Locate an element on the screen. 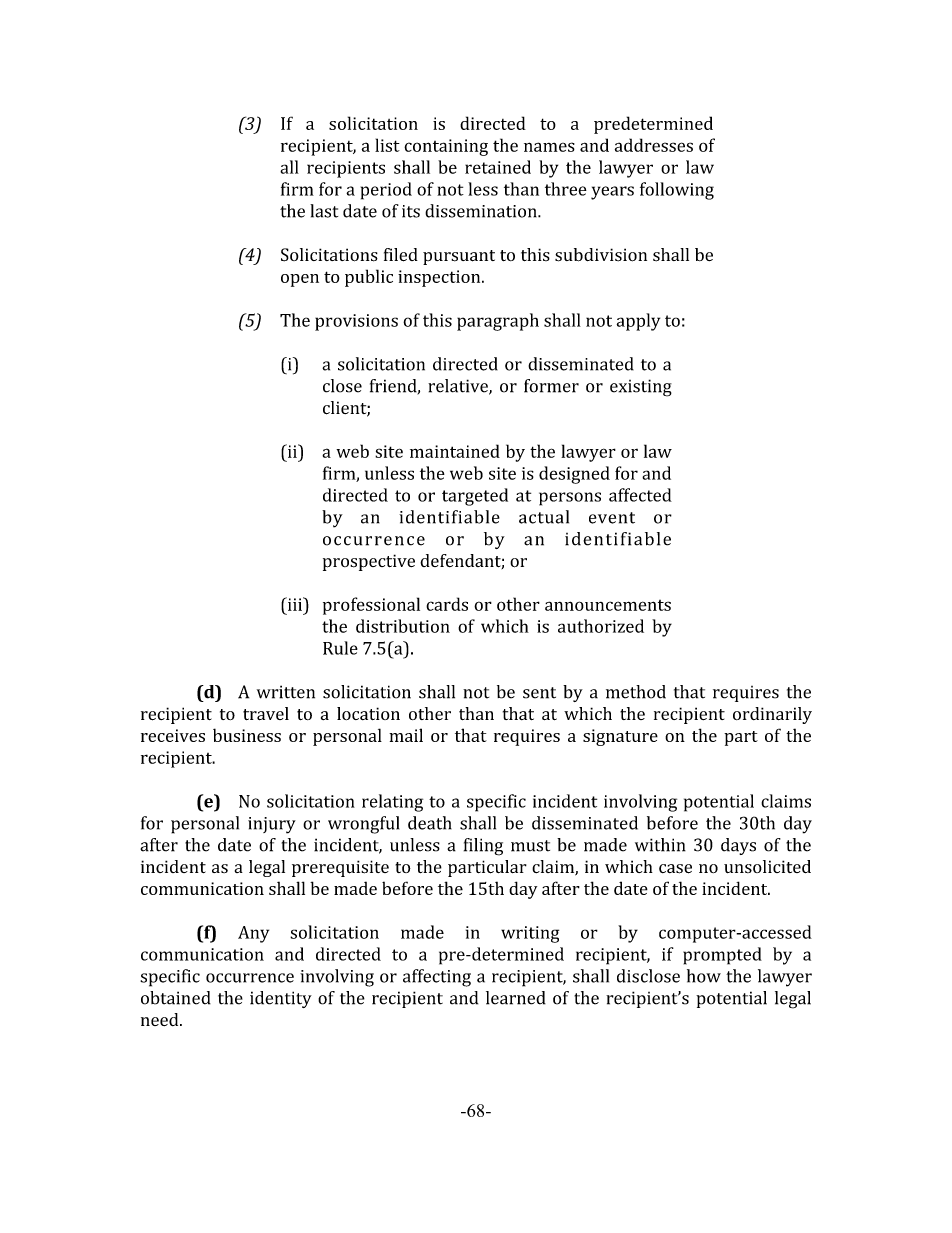 The width and height of the screenshot is (952, 1233). how is located at coordinates (704, 976).
